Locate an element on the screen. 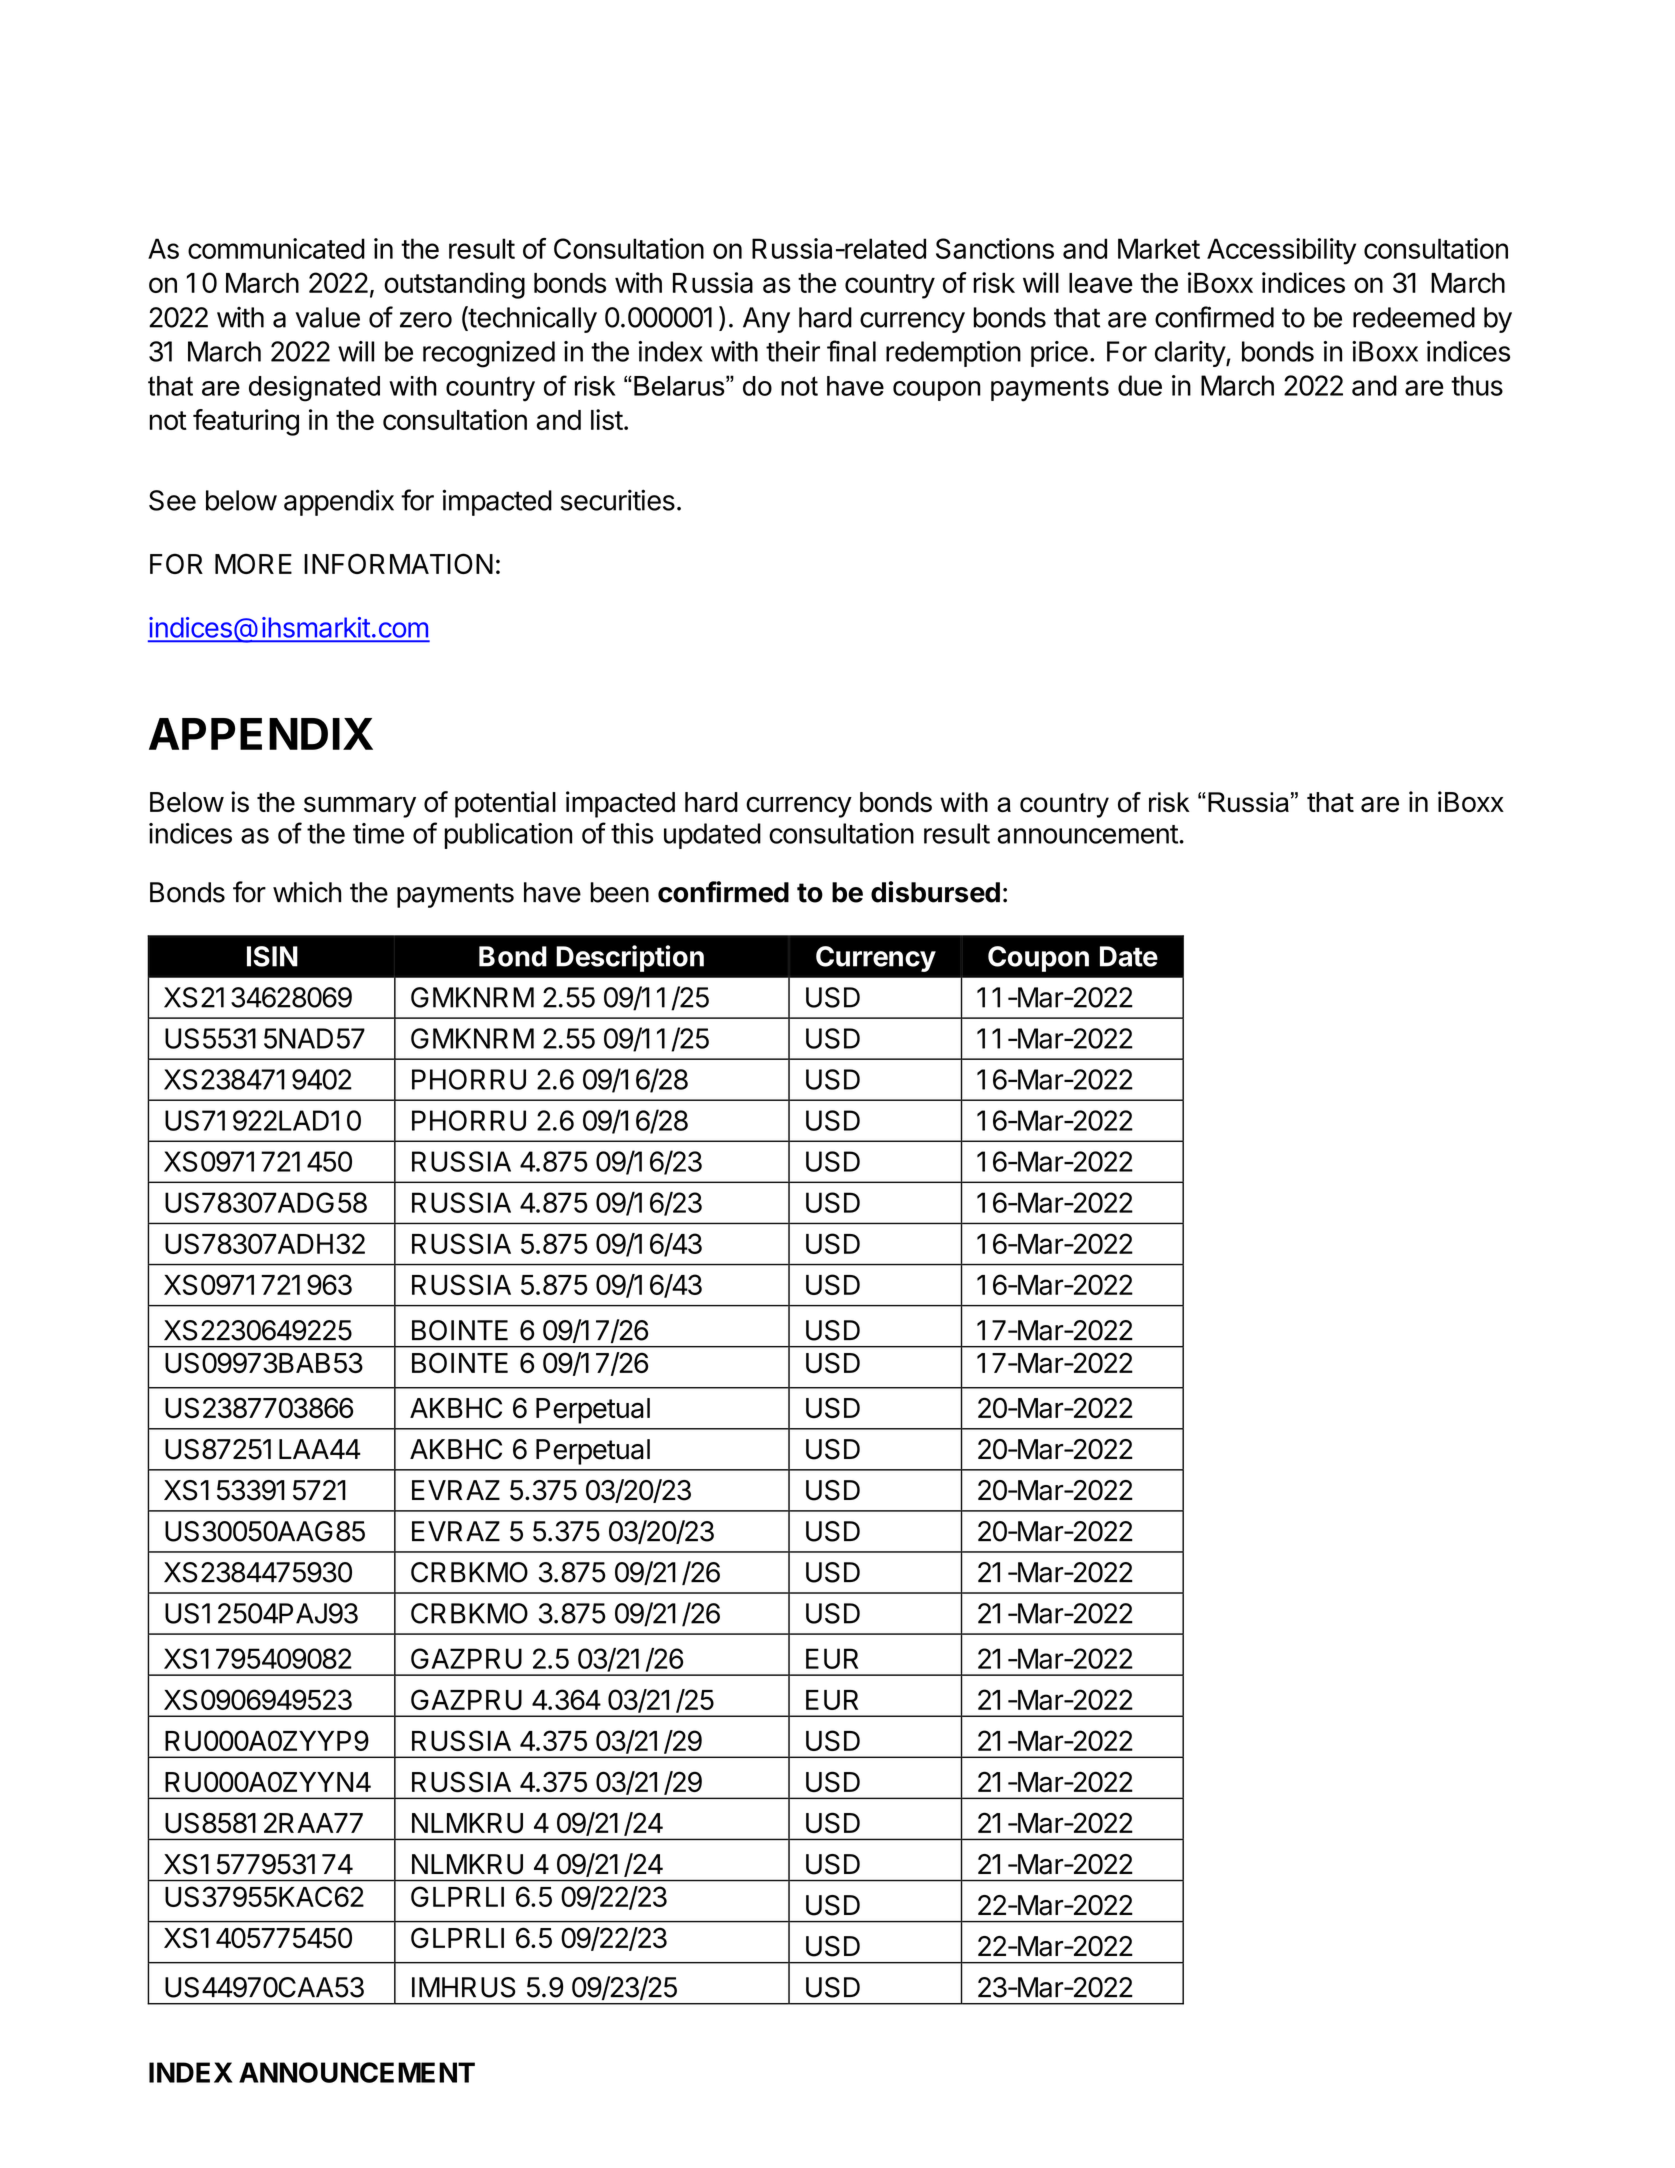 The height and width of the screenshot is (2168, 1675). Sanctions is located at coordinates (995, 248).
